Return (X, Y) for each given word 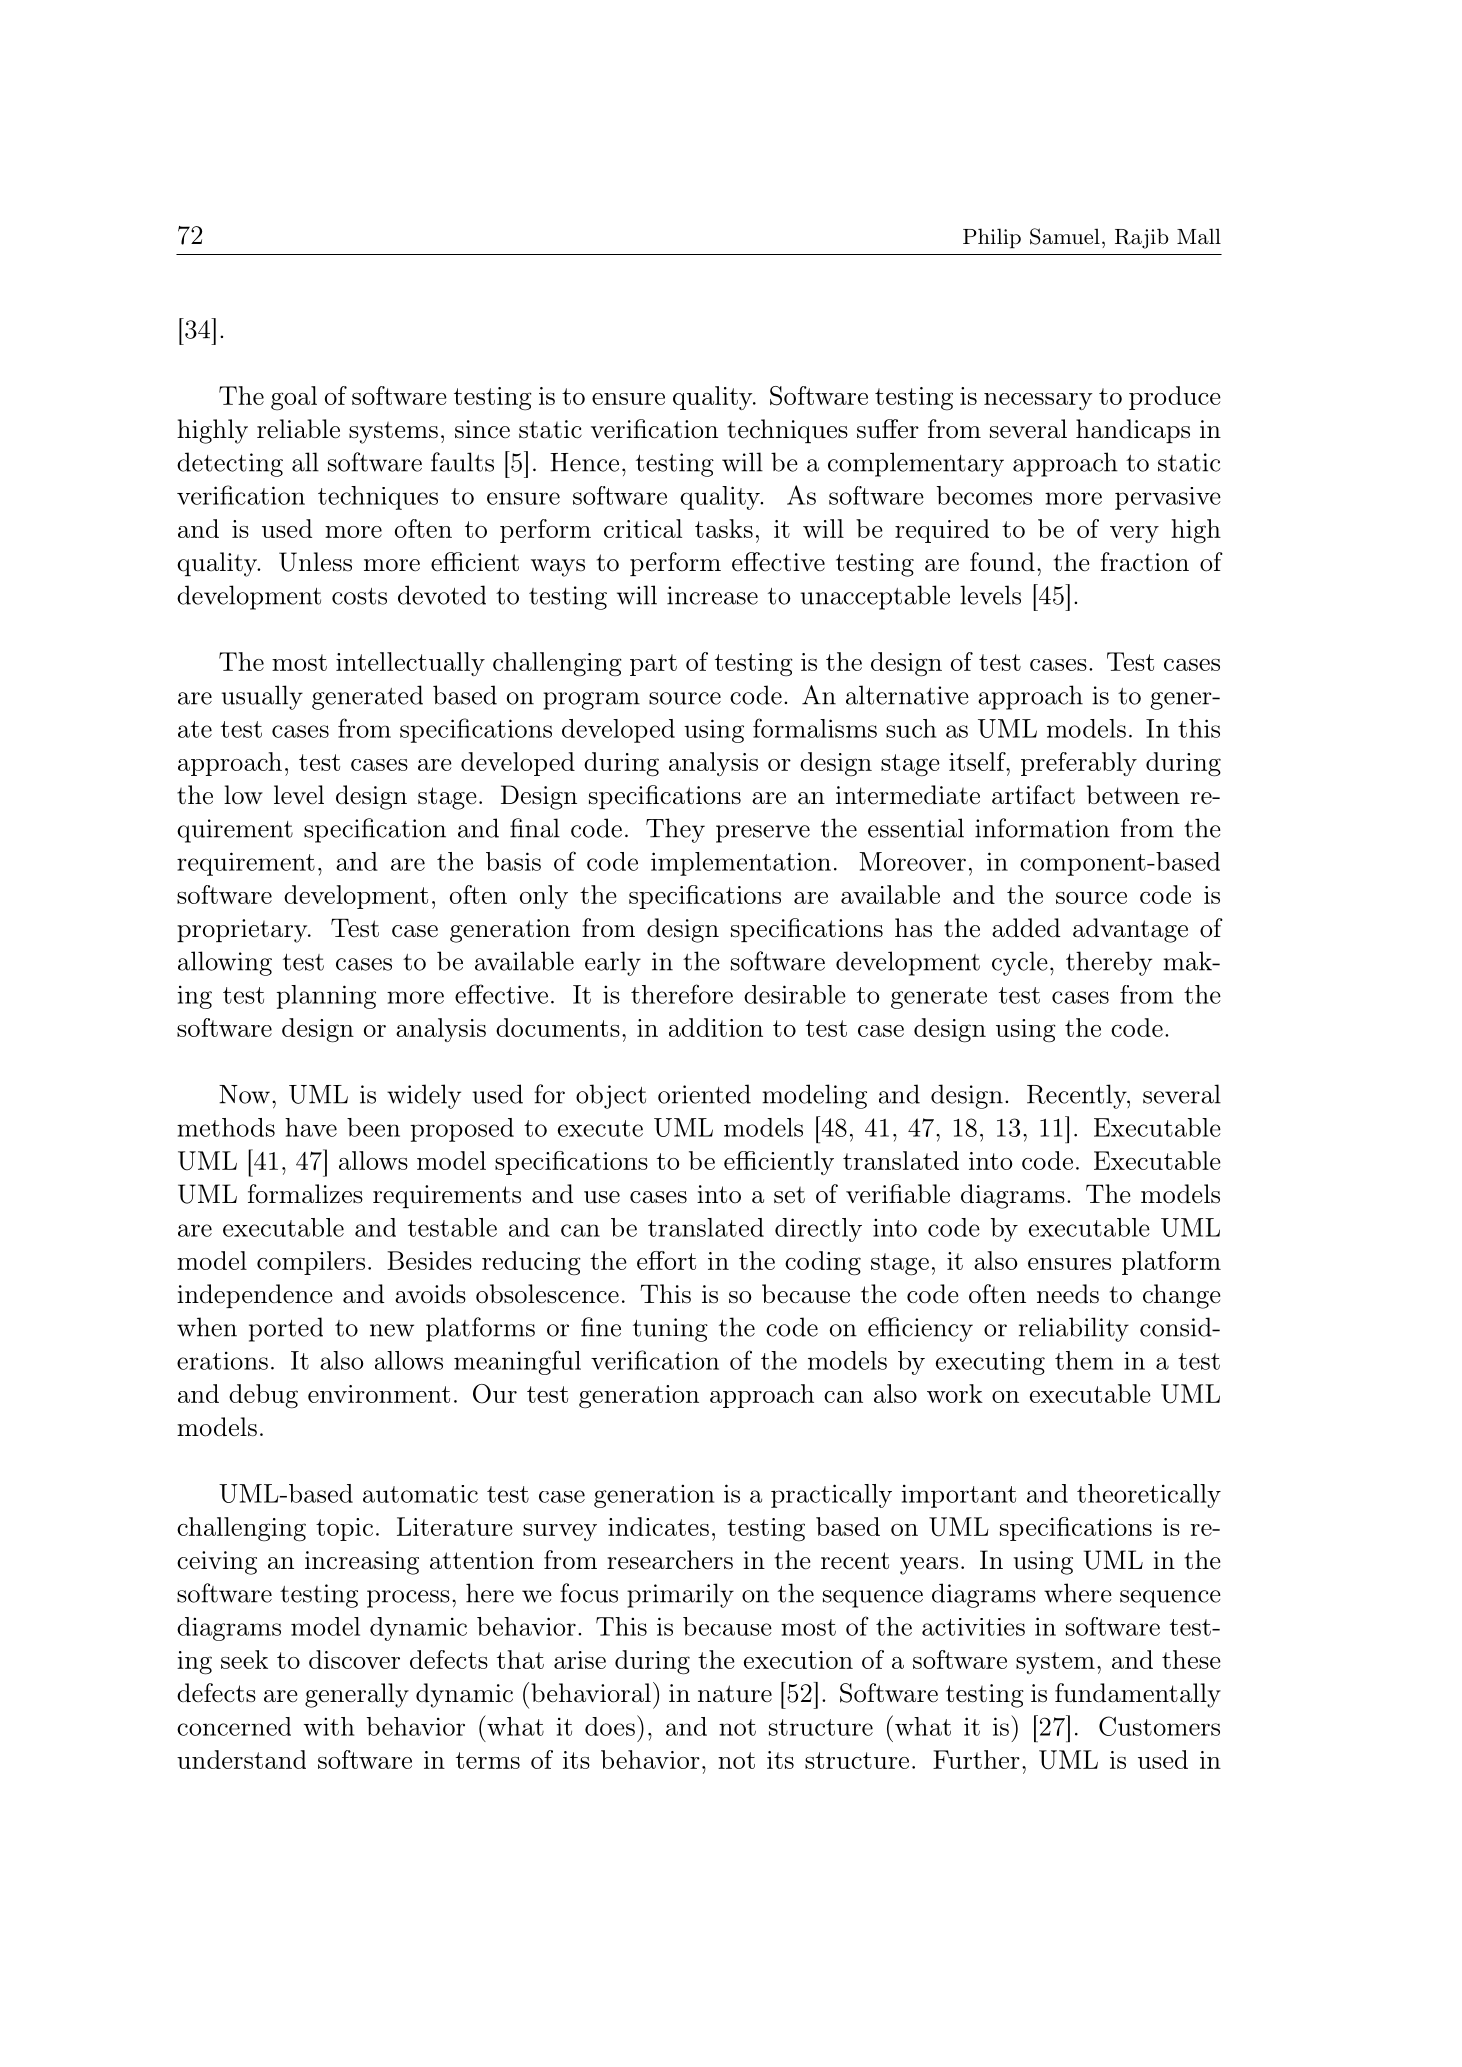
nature (735, 1694)
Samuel (1065, 236)
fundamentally (1138, 1695)
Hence (584, 462)
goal (294, 398)
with (328, 1726)
